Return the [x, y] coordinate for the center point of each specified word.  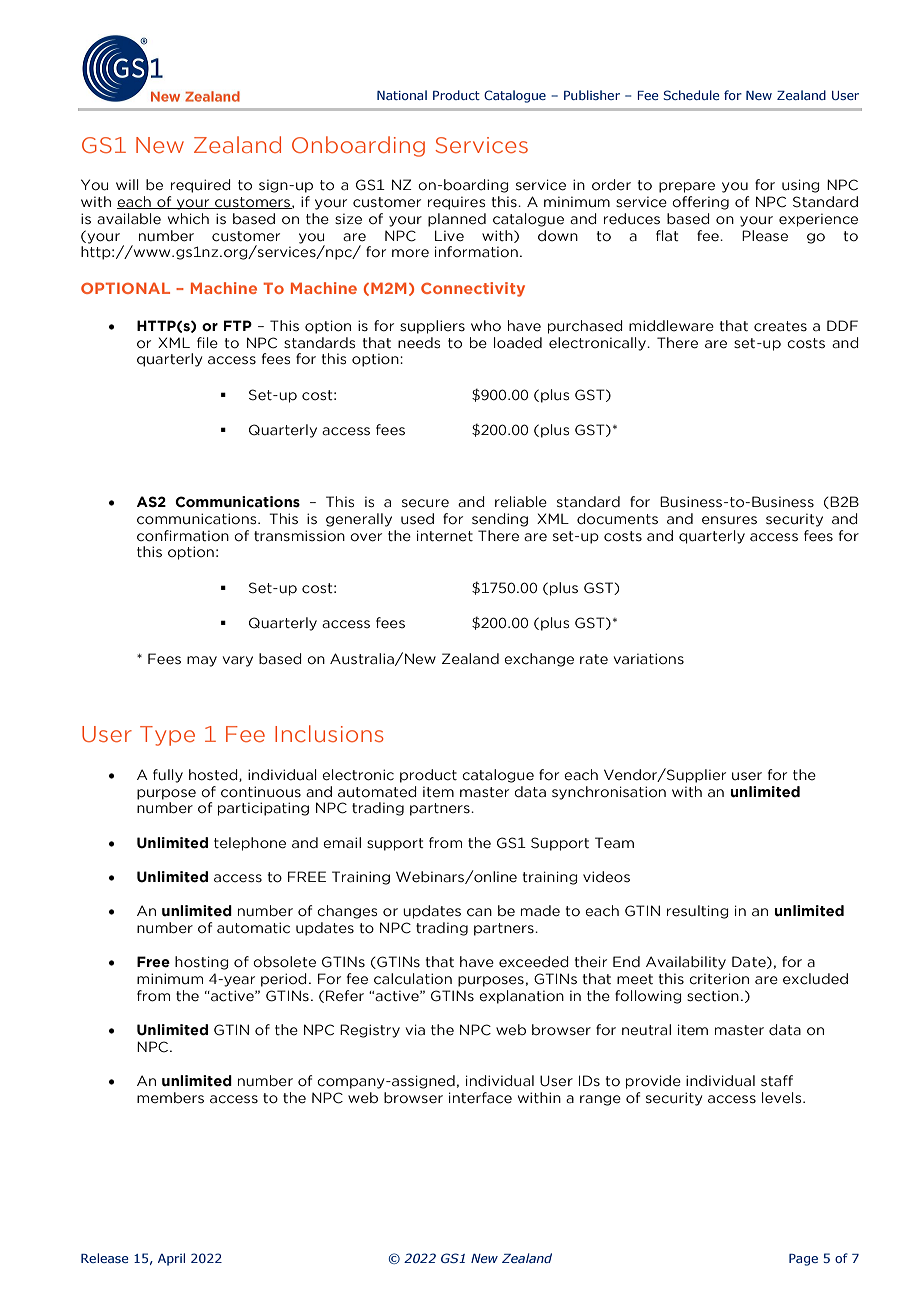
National [402, 95]
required [201, 186]
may [202, 661]
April [171, 1259]
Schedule [691, 95]
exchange [539, 660]
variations [649, 659]
